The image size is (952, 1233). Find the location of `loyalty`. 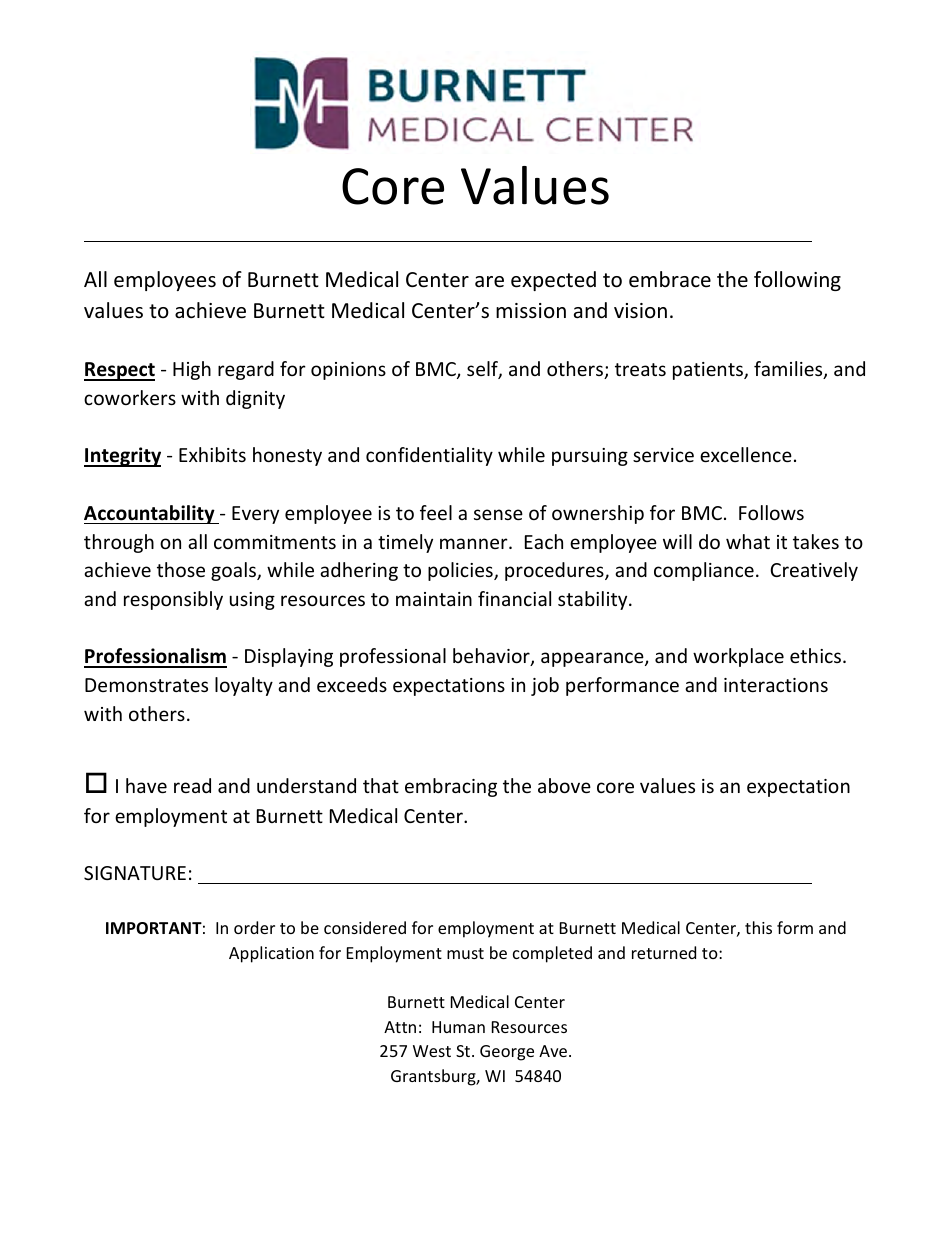

loyalty is located at coordinates (244, 686).
